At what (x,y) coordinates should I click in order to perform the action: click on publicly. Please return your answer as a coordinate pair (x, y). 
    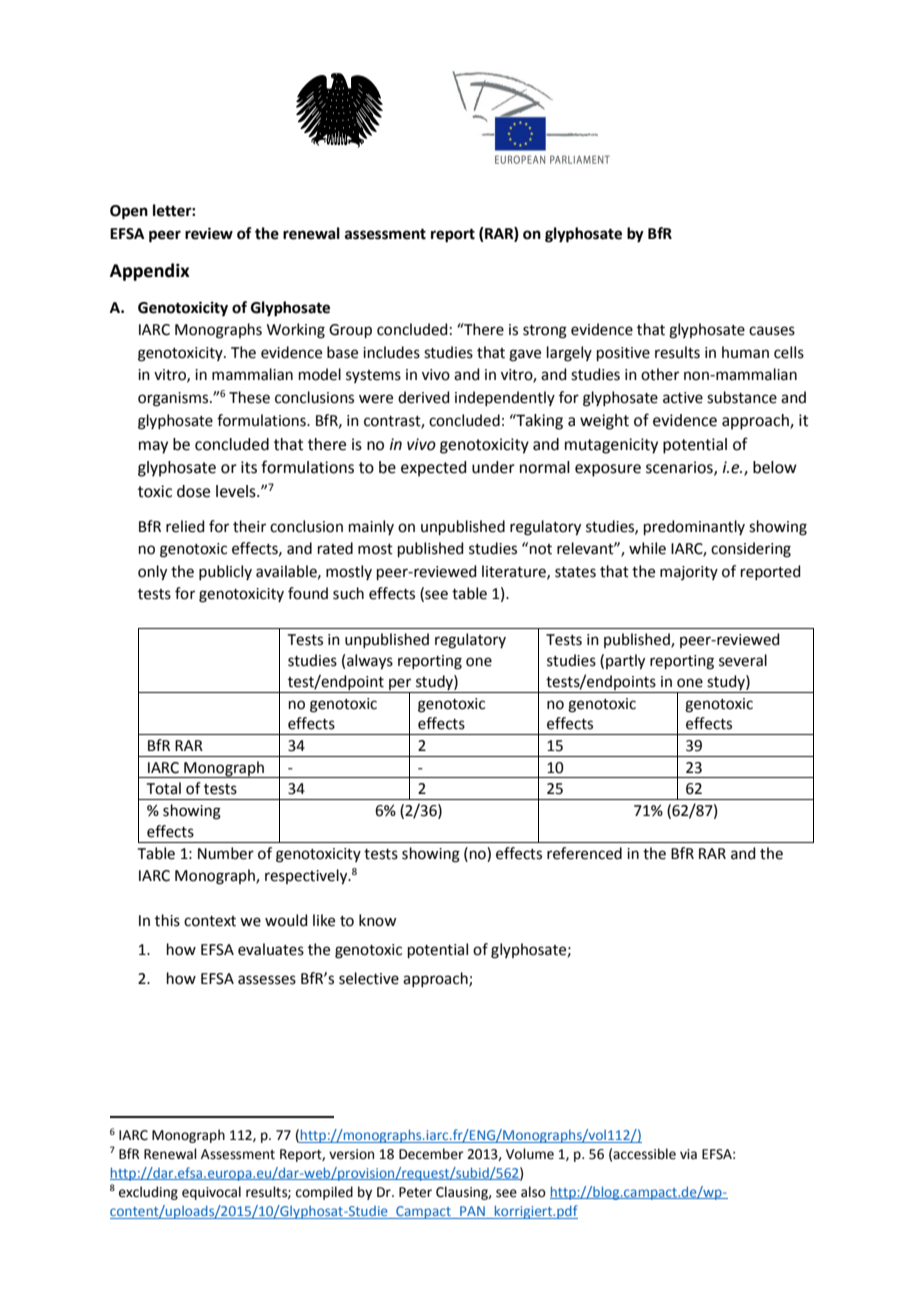
    Looking at the image, I should click on (225, 572).
